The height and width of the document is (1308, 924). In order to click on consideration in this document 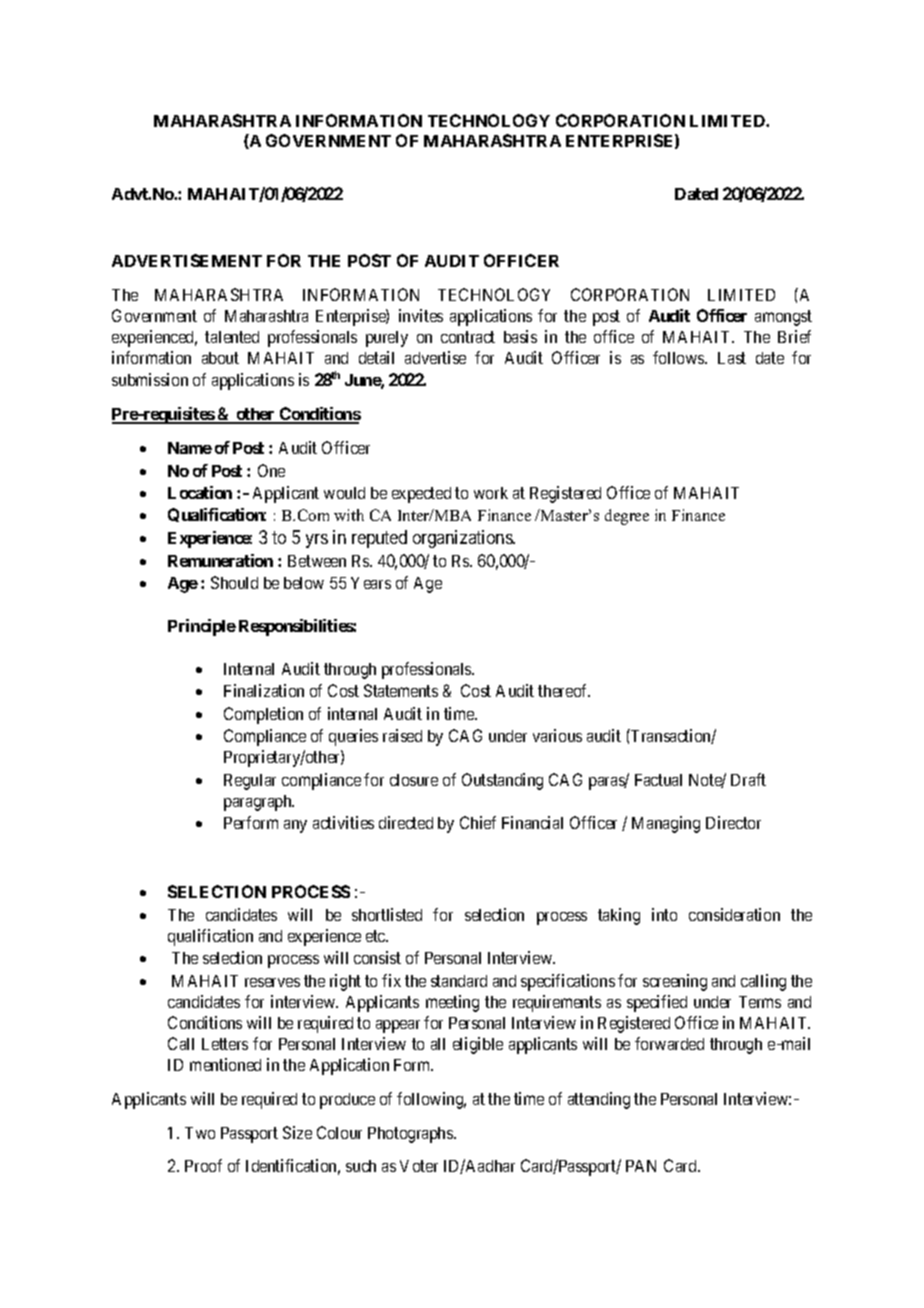, I will do `click(734, 914)`.
